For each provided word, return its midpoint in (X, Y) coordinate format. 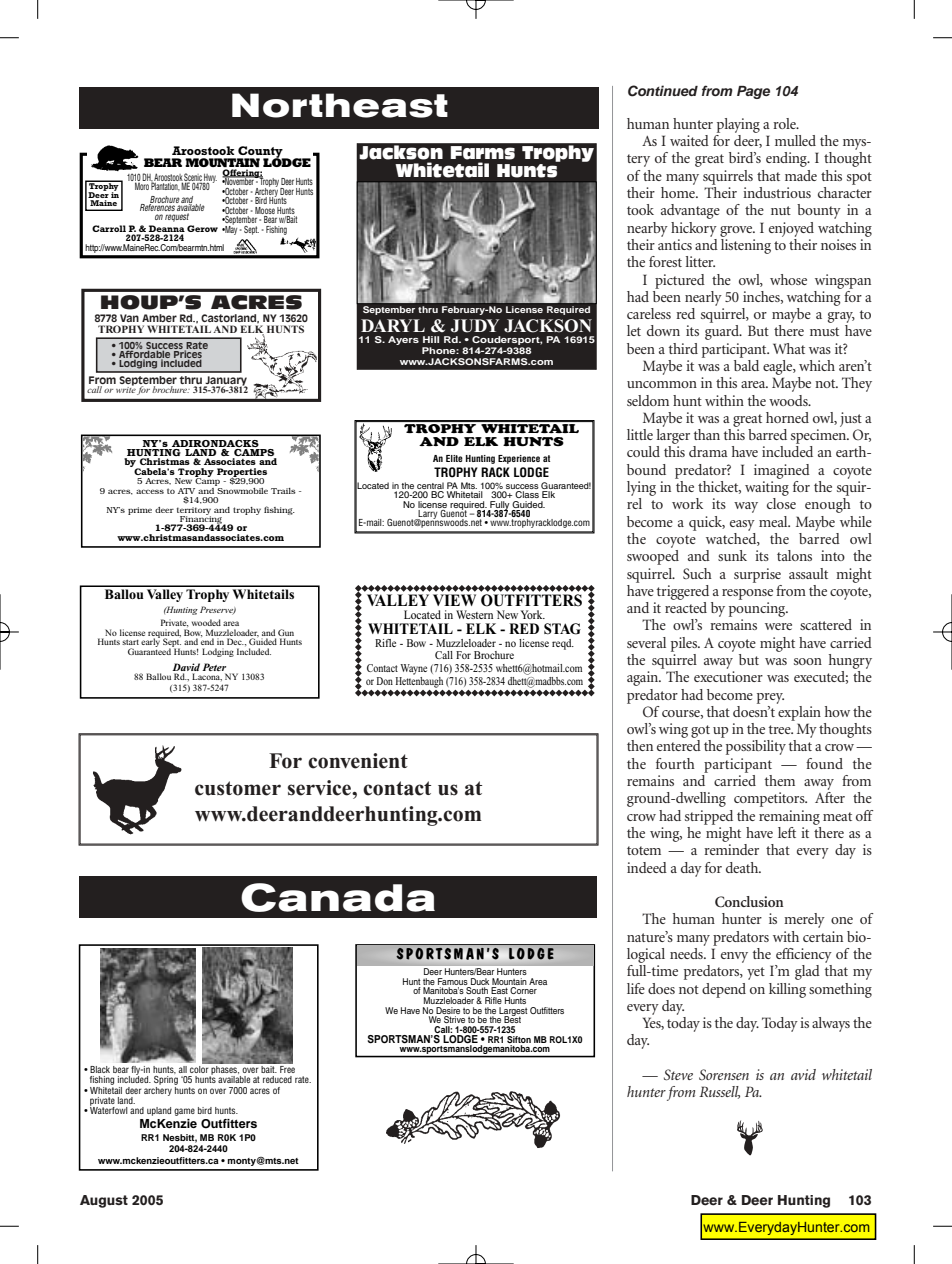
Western (474, 614)
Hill (431, 339)
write (126, 389)
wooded (206, 622)
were (778, 626)
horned (787, 417)
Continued (663, 91)
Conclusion (749, 902)
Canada (338, 897)
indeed (647, 867)
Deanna (167, 228)
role (785, 123)
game (184, 1112)
